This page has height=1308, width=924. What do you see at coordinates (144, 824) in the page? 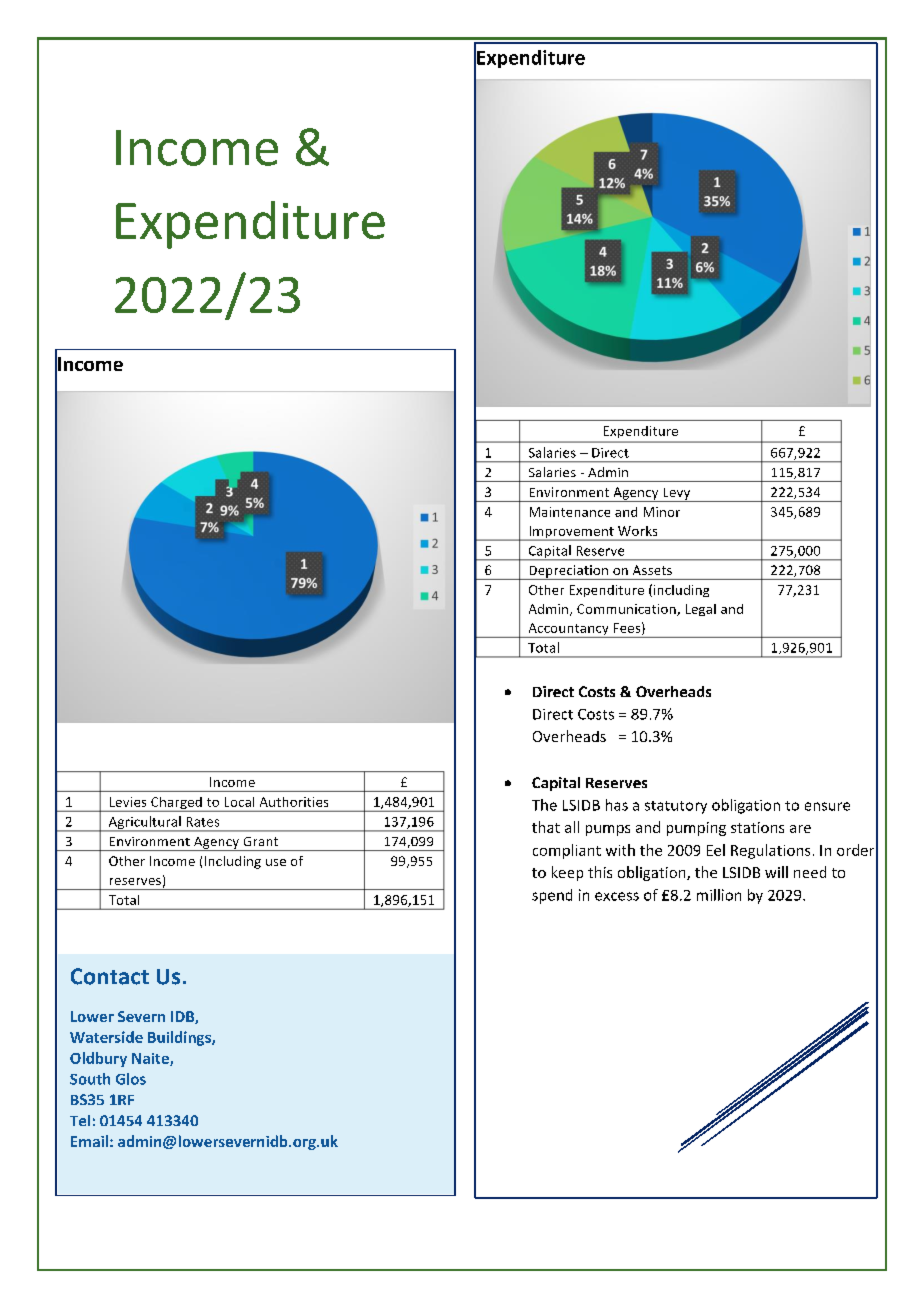
I see `Agricultural` at bounding box center [144, 824].
